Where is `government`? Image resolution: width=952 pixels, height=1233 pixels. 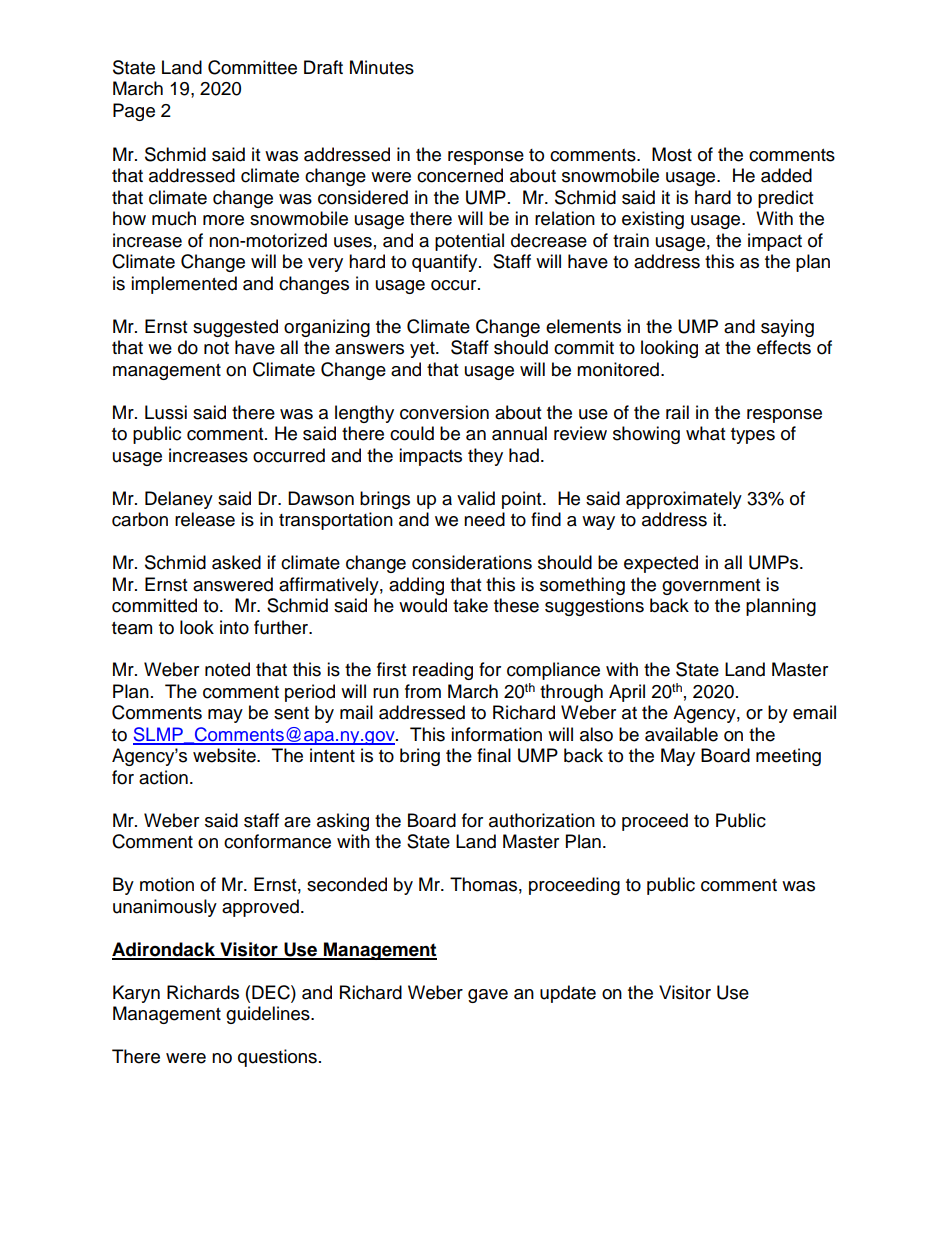
government is located at coordinates (711, 587).
